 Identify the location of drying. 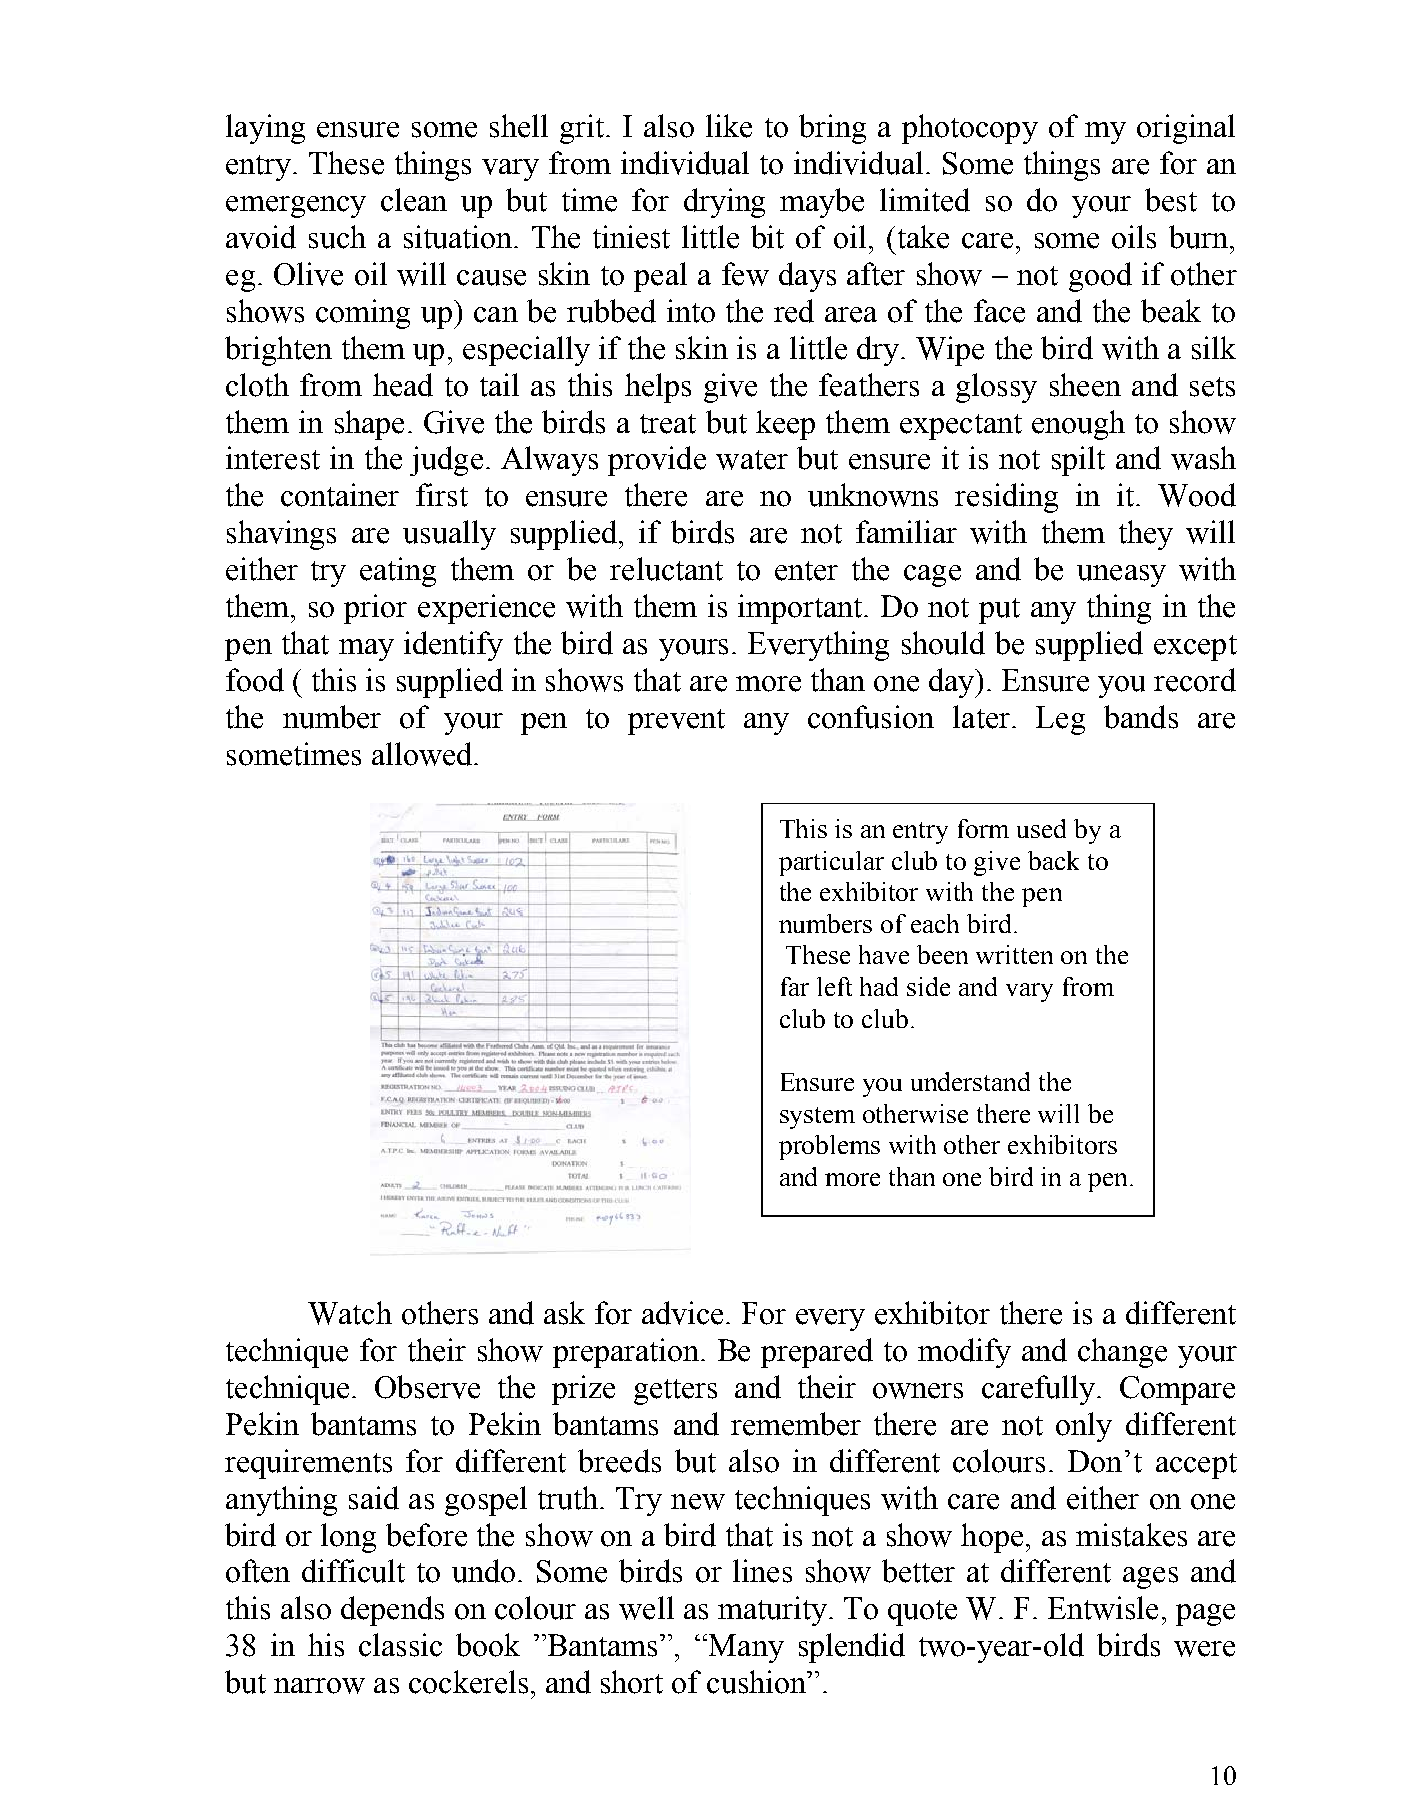
(724, 203).
